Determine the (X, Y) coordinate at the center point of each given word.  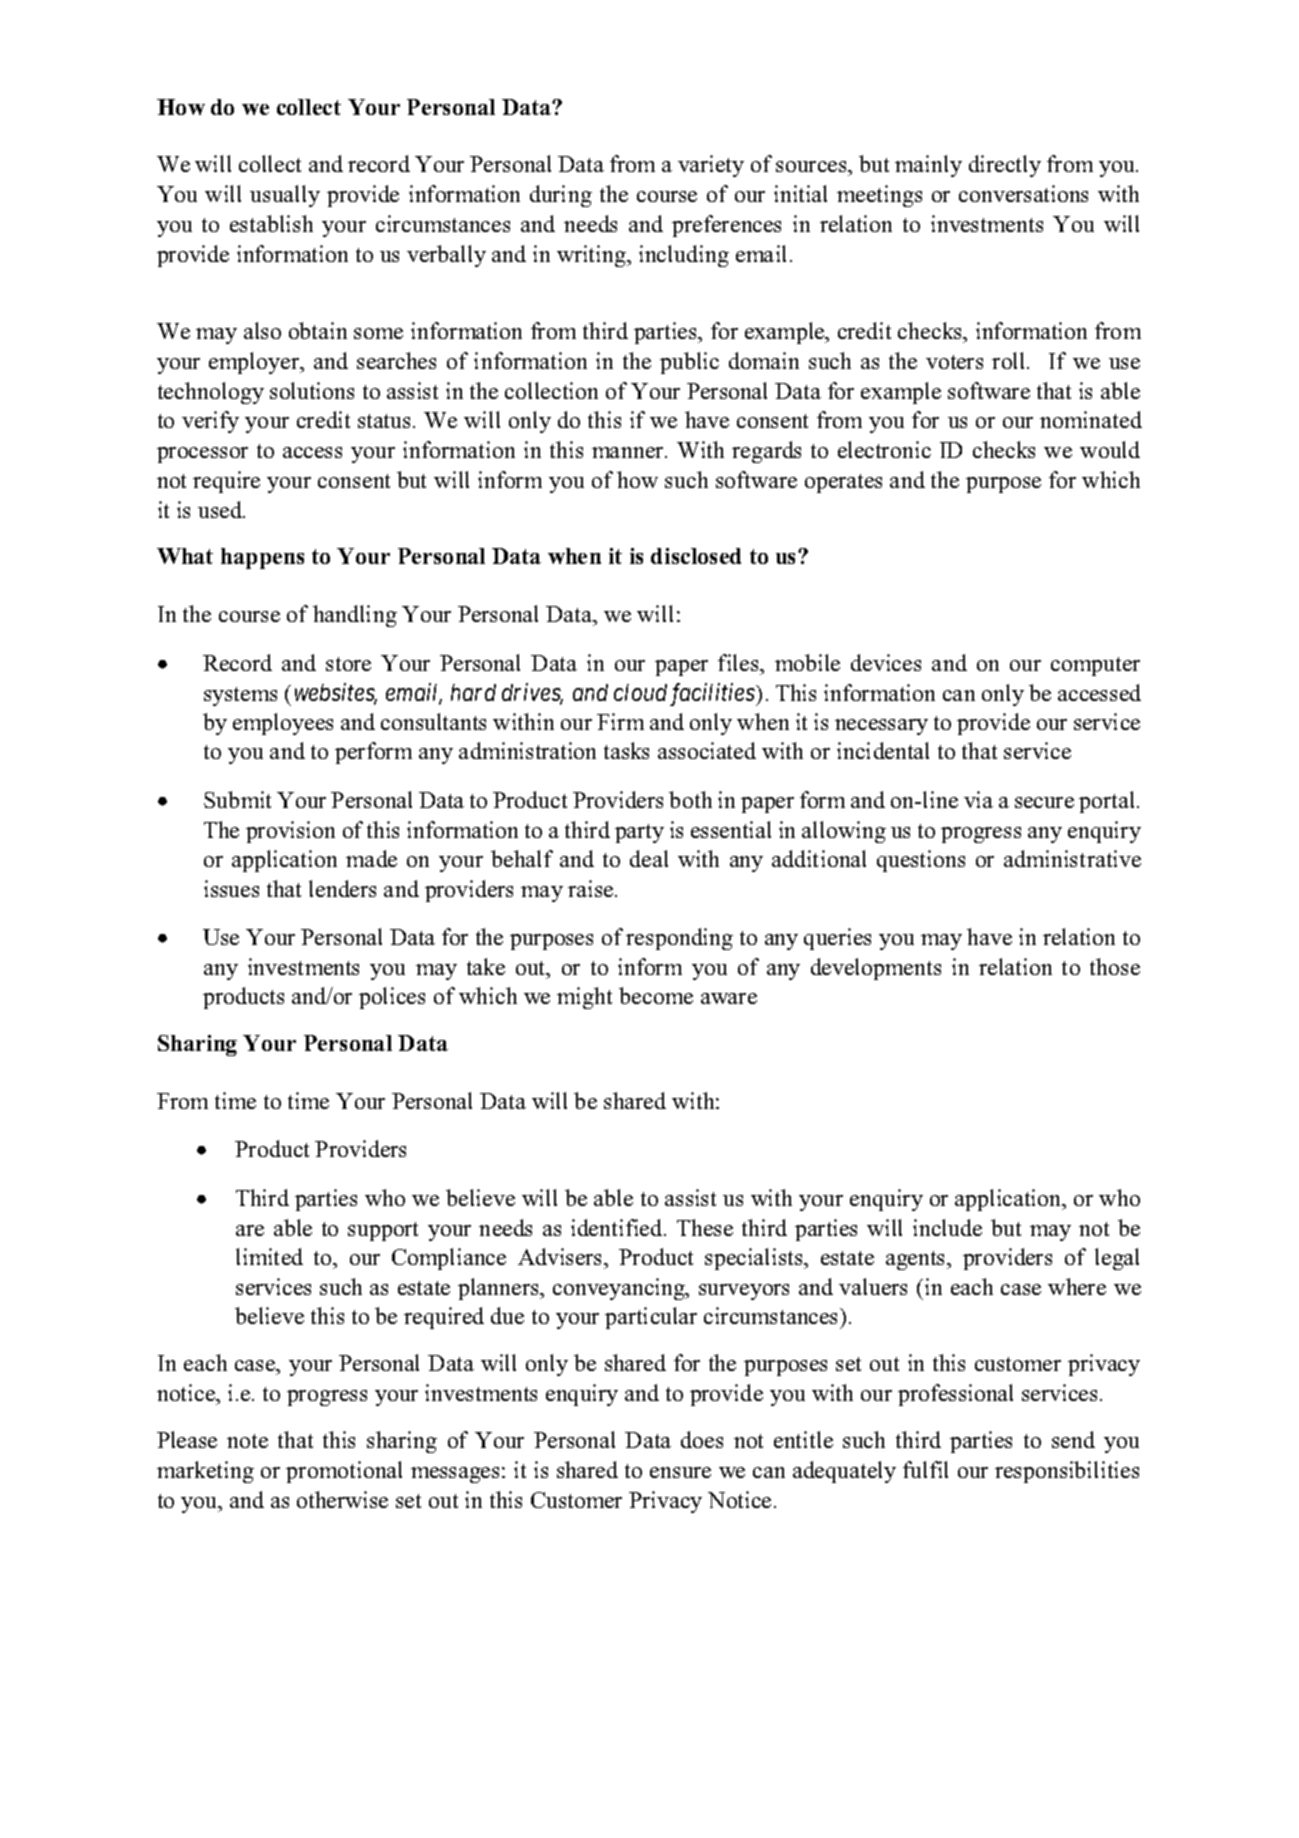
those (1115, 966)
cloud (640, 692)
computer (1095, 666)
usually (285, 196)
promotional (344, 1472)
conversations (1023, 193)
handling (355, 616)
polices (392, 998)
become (656, 995)
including (684, 256)
